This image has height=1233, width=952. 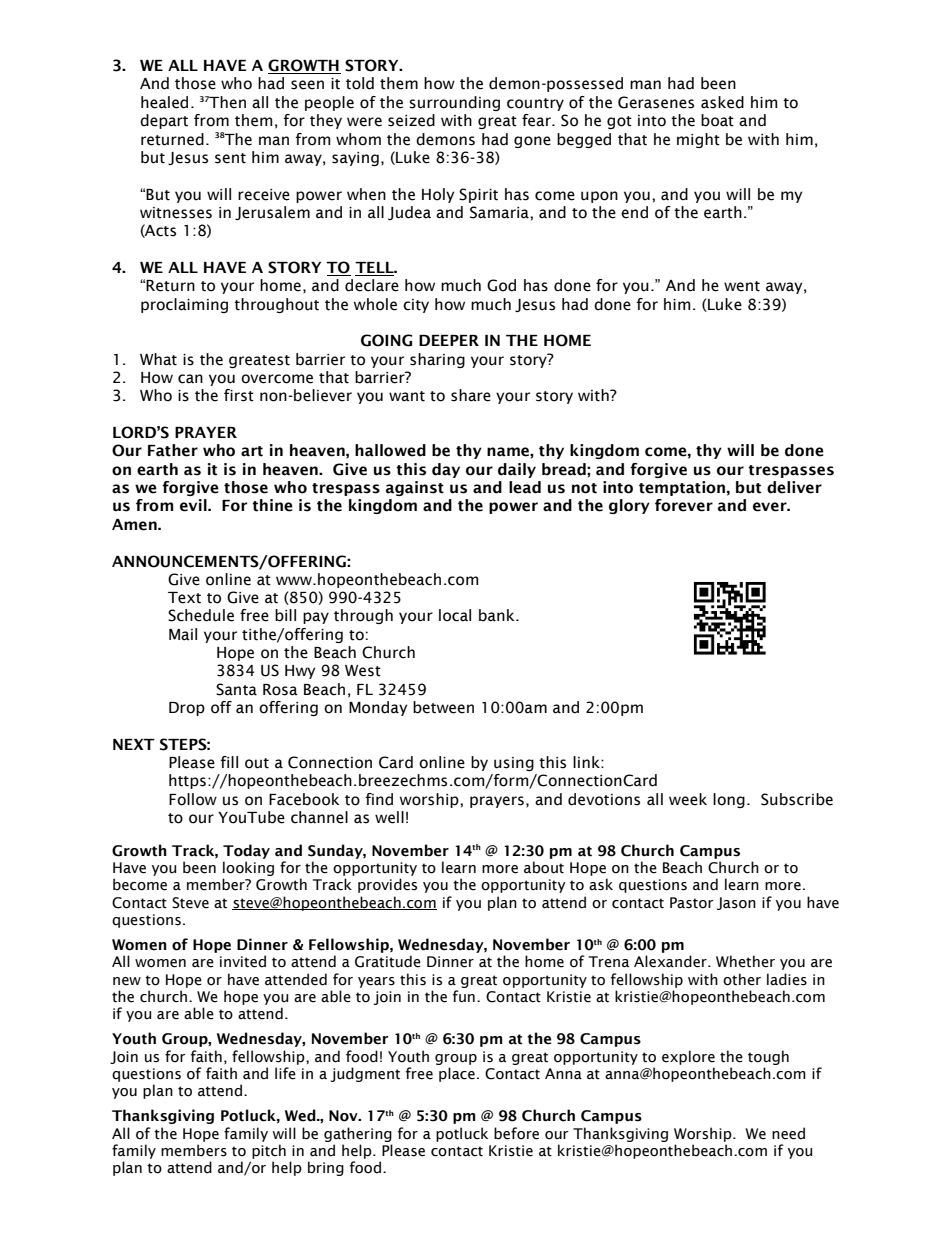 What do you see at coordinates (387, 885) in the image?
I see `provides` at bounding box center [387, 885].
